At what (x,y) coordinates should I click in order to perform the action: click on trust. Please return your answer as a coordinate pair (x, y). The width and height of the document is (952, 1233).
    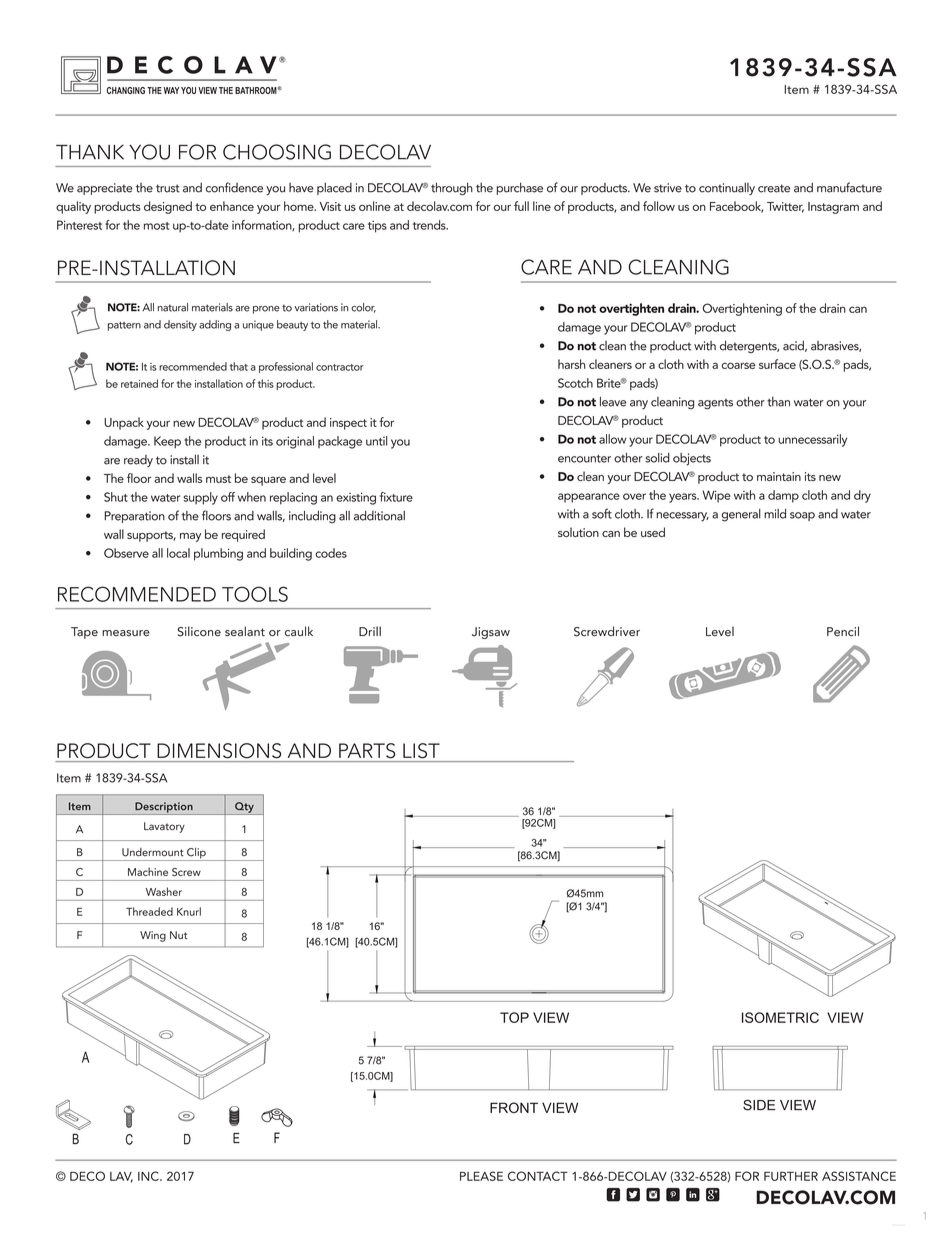
    Looking at the image, I should click on (168, 188).
